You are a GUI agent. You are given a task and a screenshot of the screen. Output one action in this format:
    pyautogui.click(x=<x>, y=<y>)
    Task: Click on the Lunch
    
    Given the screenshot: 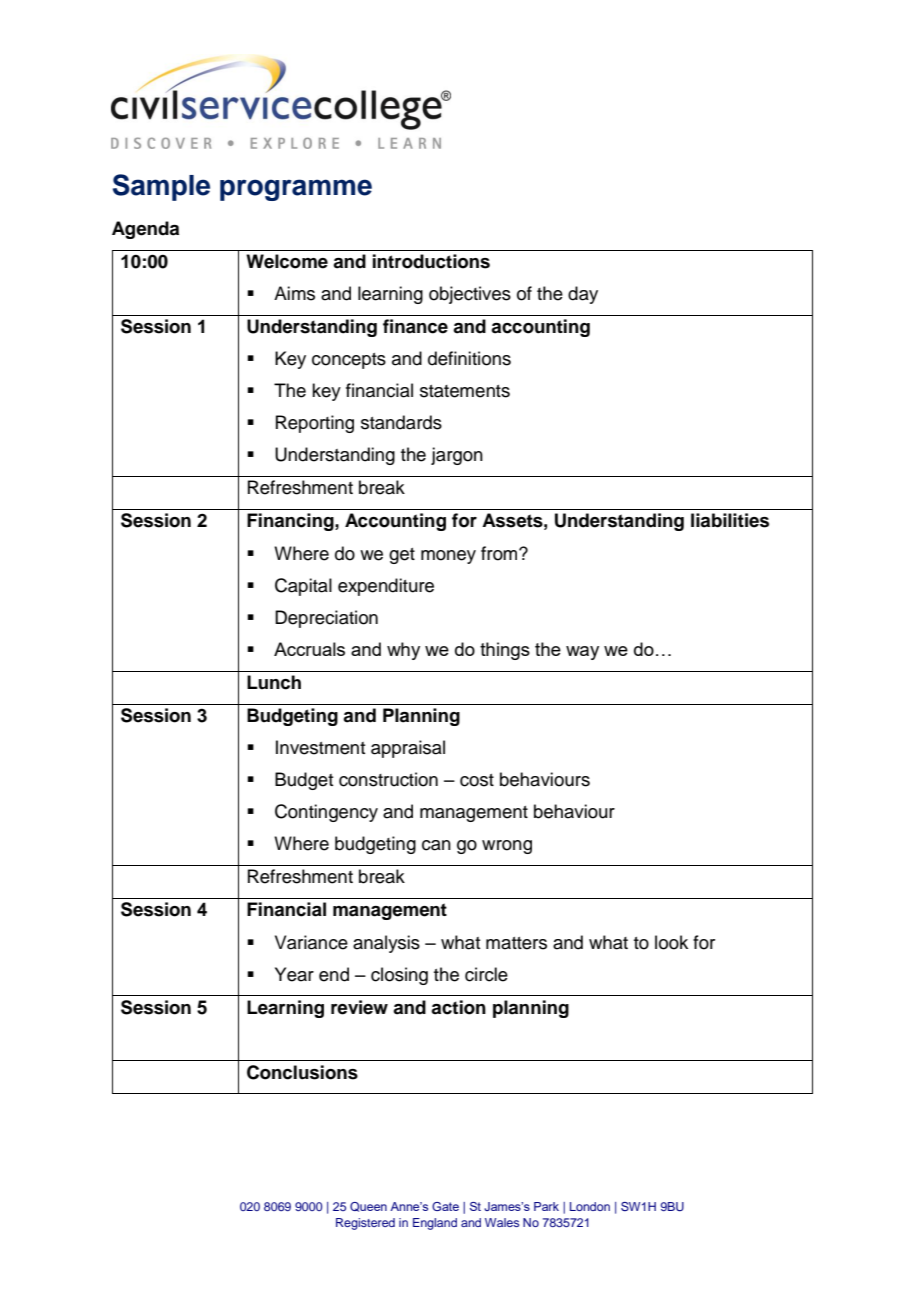 What is the action you would take?
    pyautogui.click(x=274, y=682)
